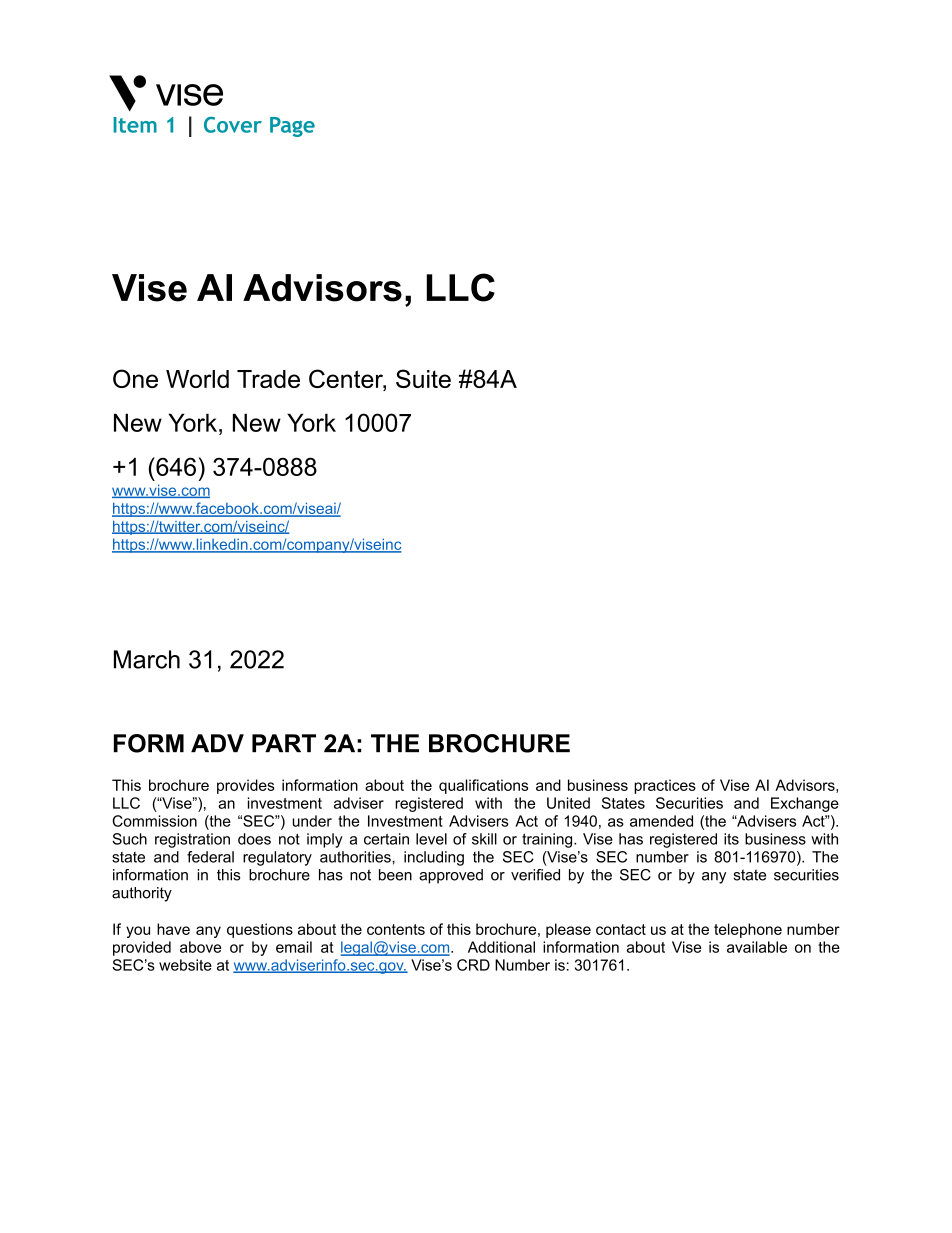  What do you see at coordinates (233, 125) in the screenshot?
I see `Cover` at bounding box center [233, 125].
